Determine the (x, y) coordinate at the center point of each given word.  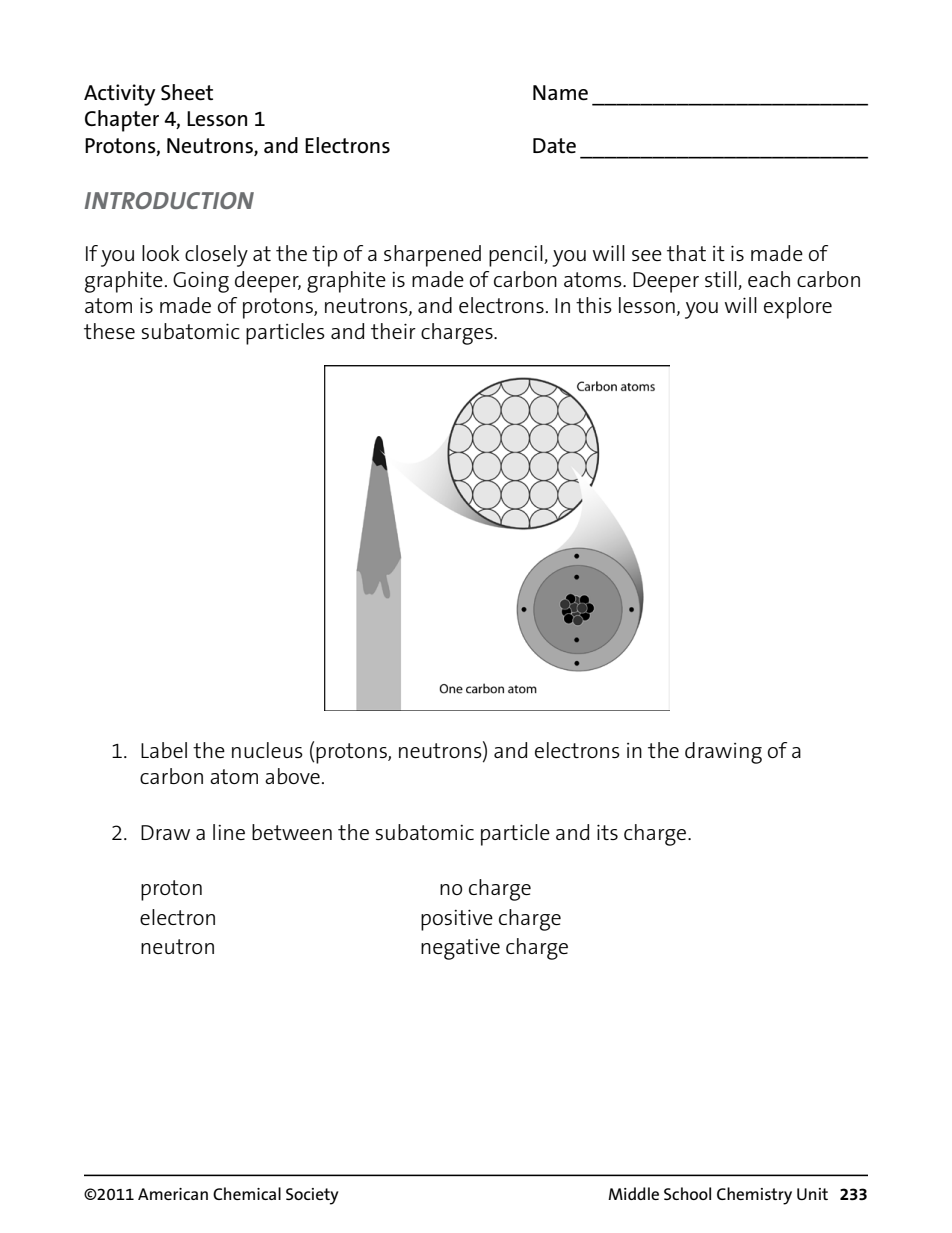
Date (554, 146)
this (594, 305)
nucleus (267, 750)
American (173, 1194)
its (607, 832)
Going (201, 282)
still (722, 280)
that (686, 253)
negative (460, 949)
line (229, 832)
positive (457, 920)
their (393, 331)
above (292, 776)
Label (164, 750)
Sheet (187, 92)
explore (798, 308)
